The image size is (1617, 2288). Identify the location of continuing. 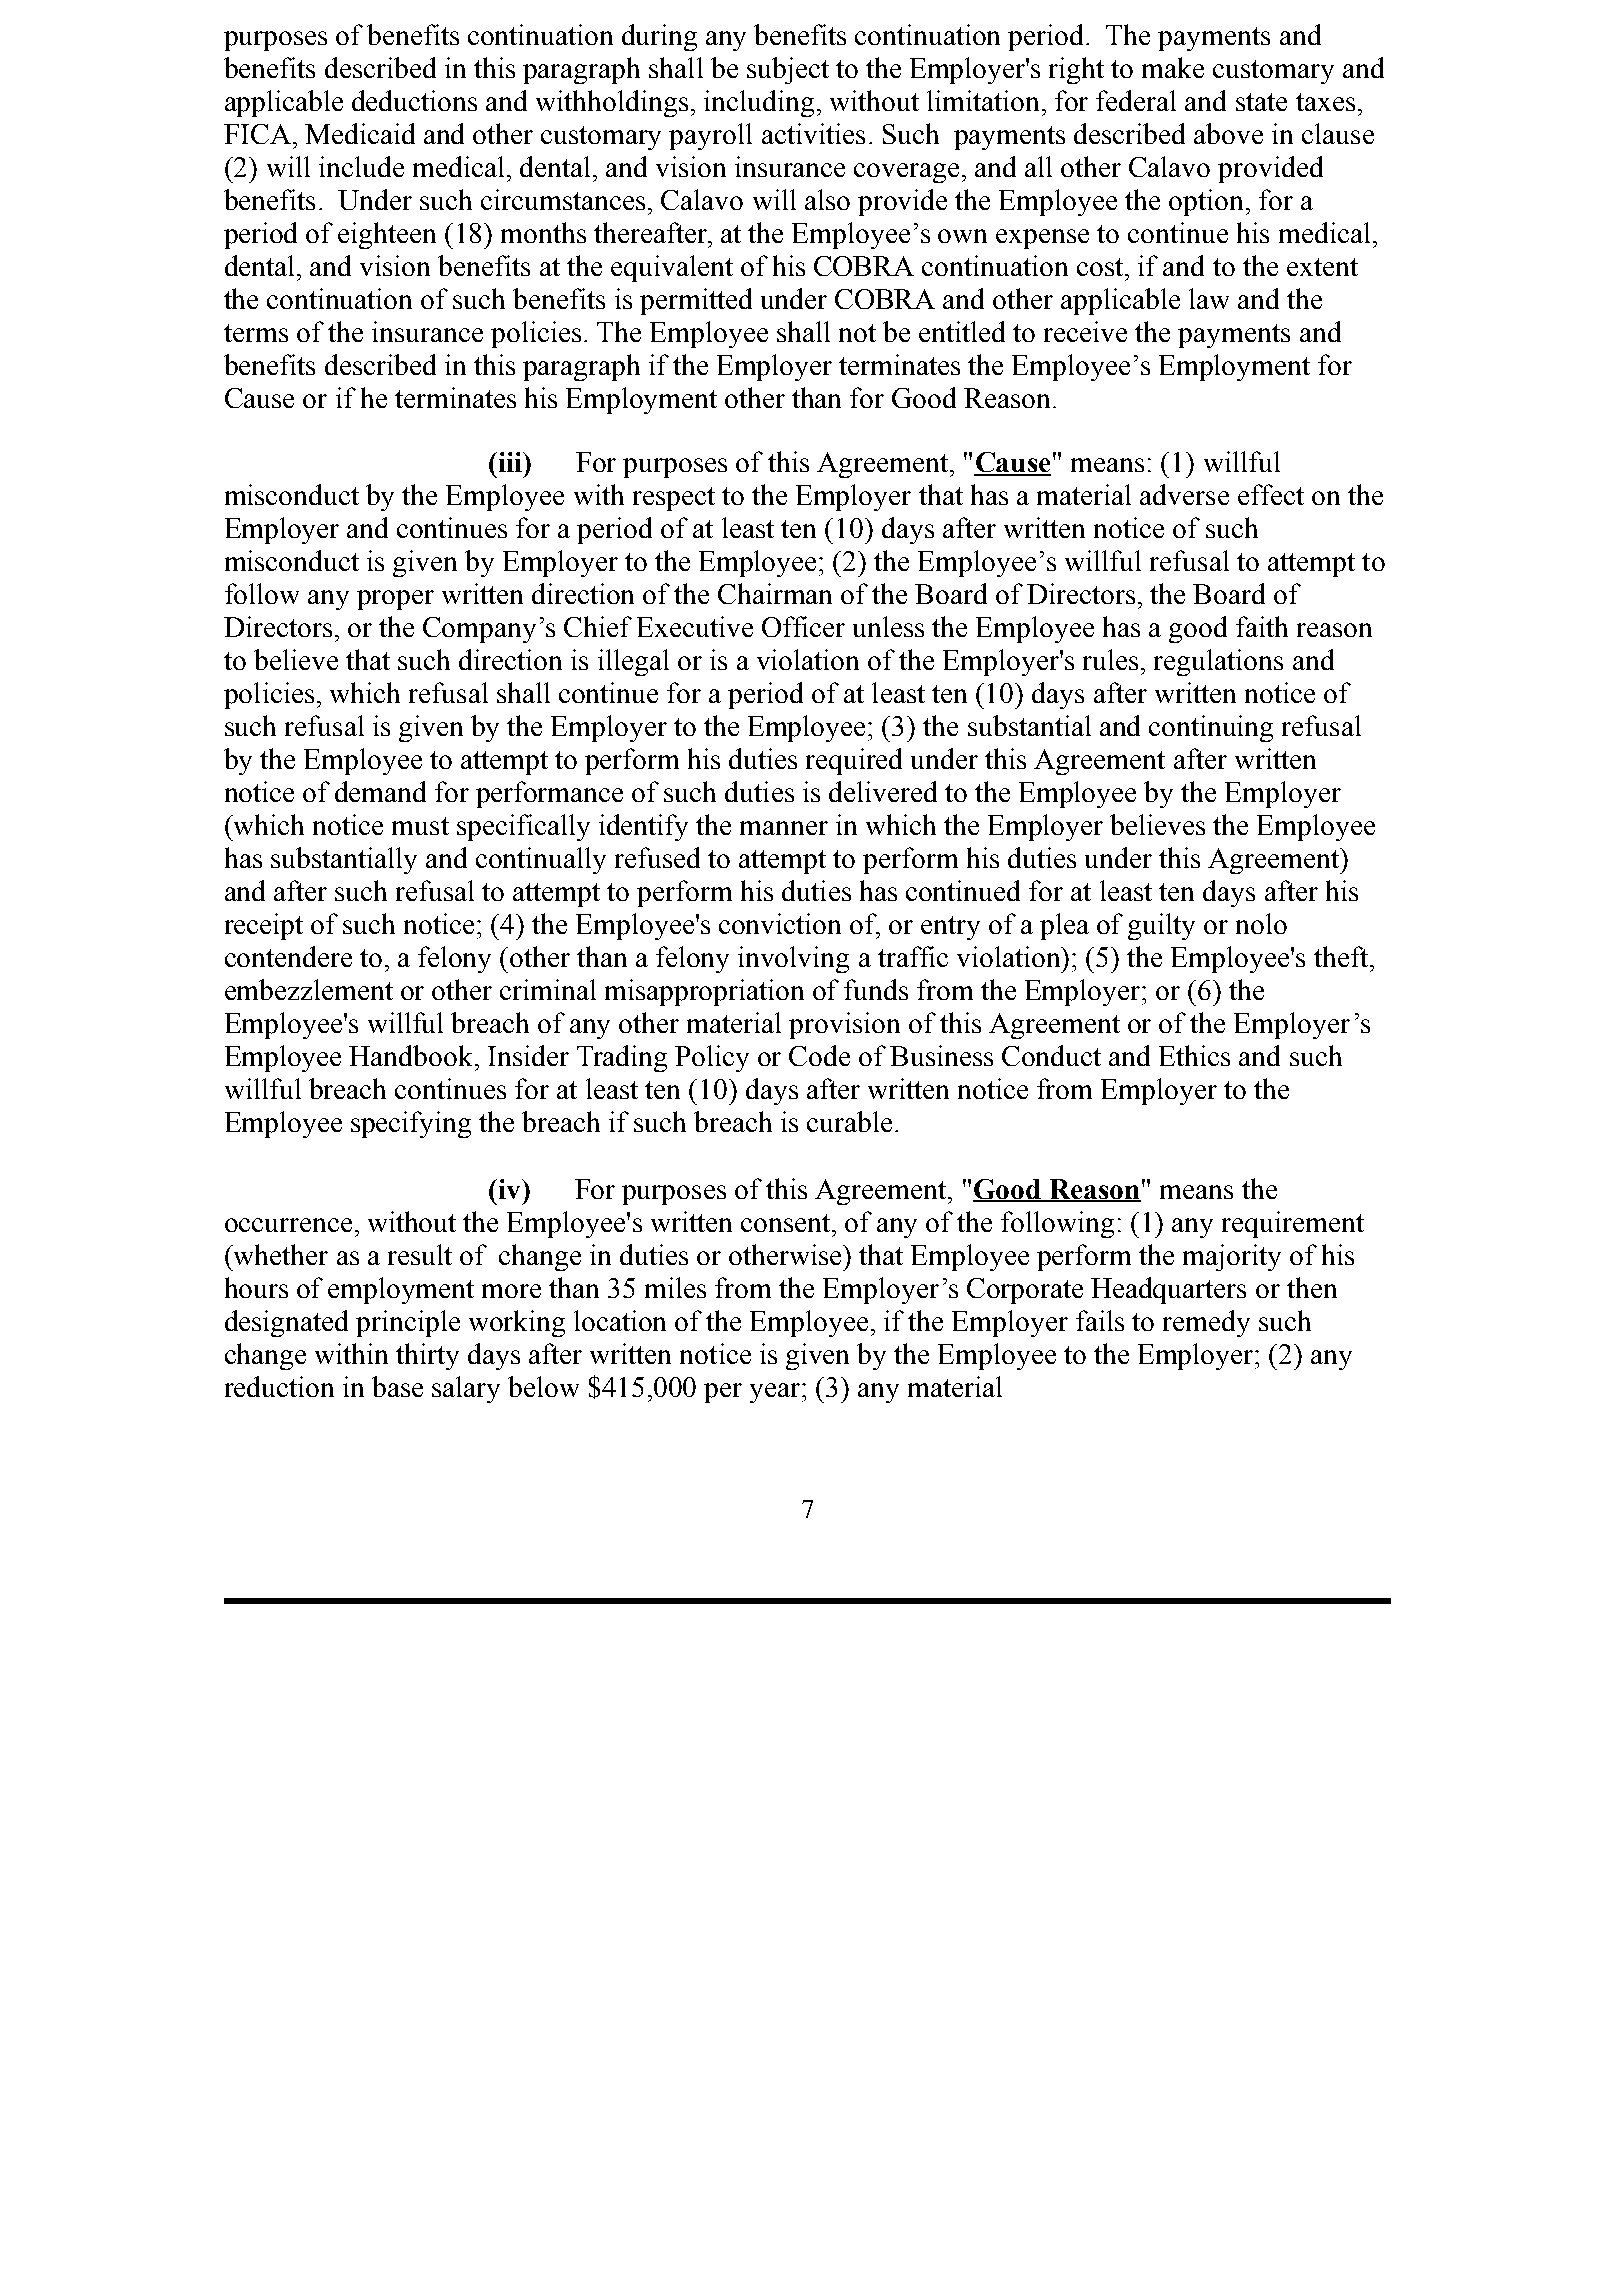
(1211, 728).
